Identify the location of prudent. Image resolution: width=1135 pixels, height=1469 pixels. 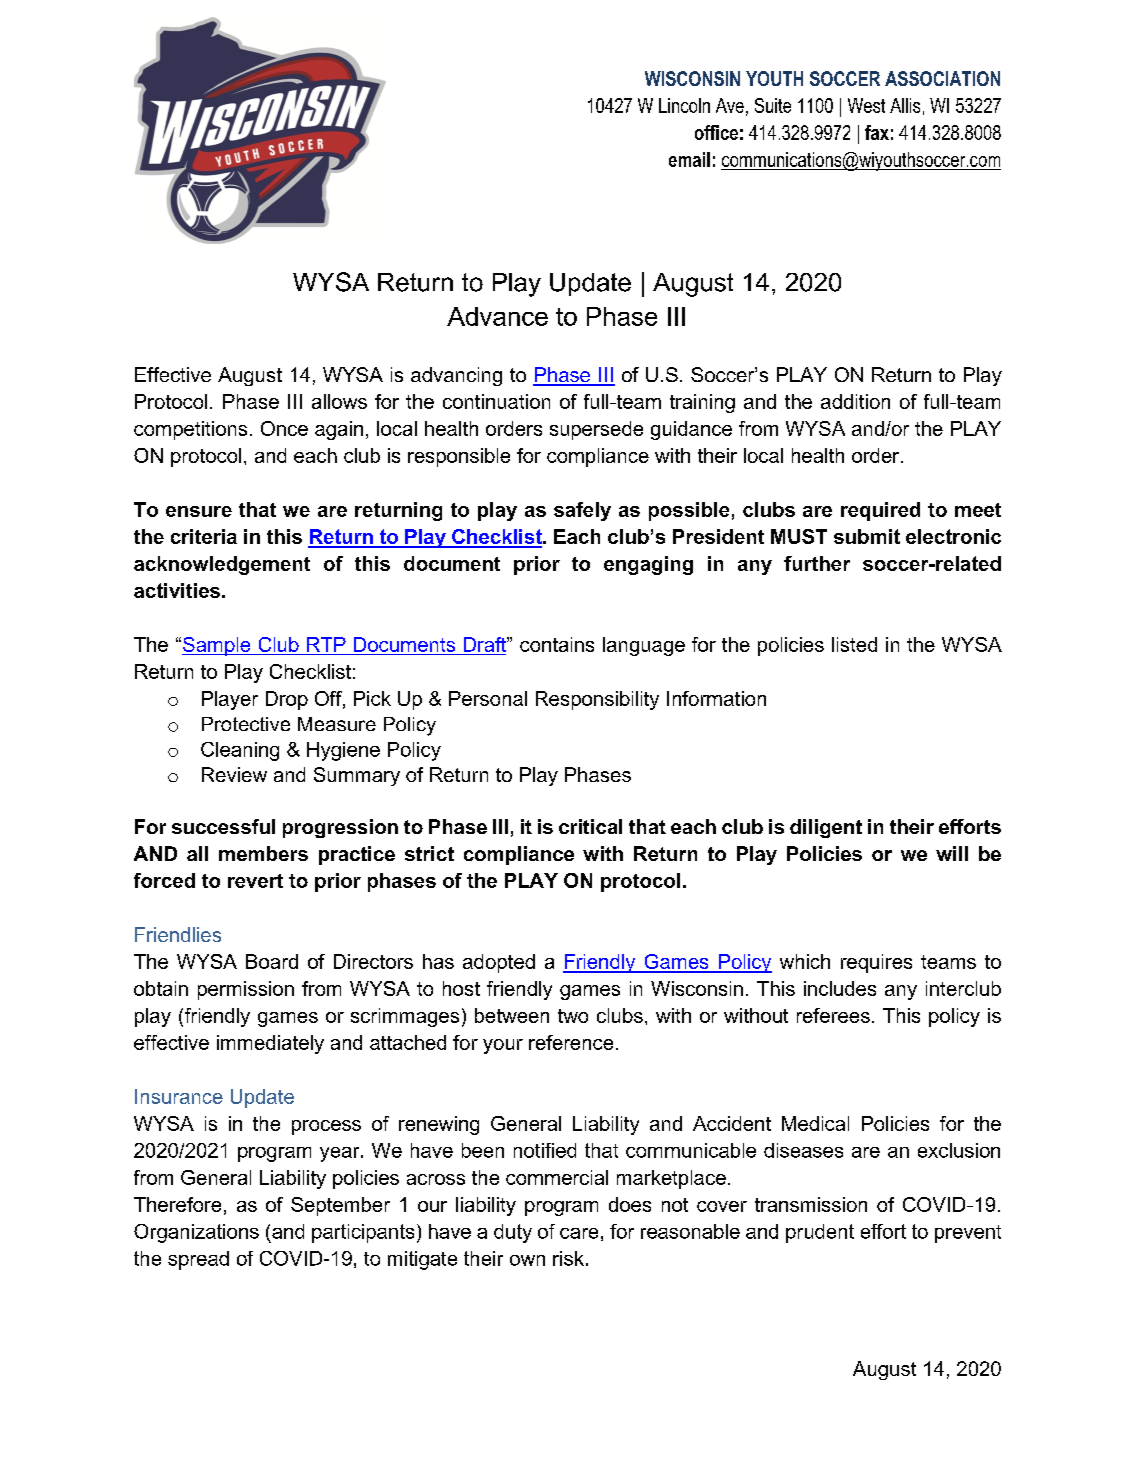
(820, 1233).
